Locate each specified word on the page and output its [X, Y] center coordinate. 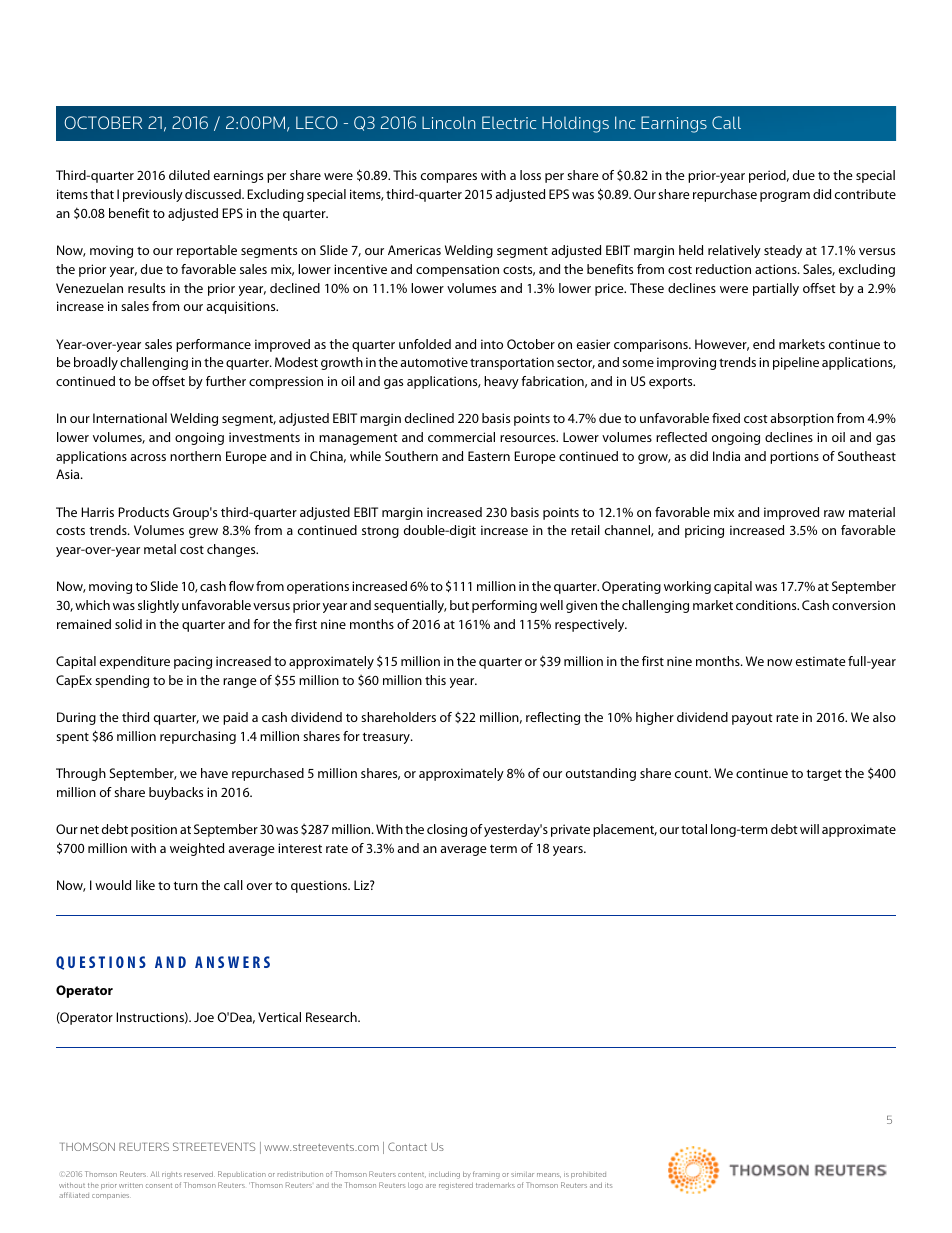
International [130, 418]
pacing [193, 662]
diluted [189, 175]
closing [447, 830]
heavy [501, 382]
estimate [821, 661]
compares [449, 178]
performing [504, 606]
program [785, 197]
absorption [802, 419]
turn [185, 885]
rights [172, 1175]
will [809, 829]
